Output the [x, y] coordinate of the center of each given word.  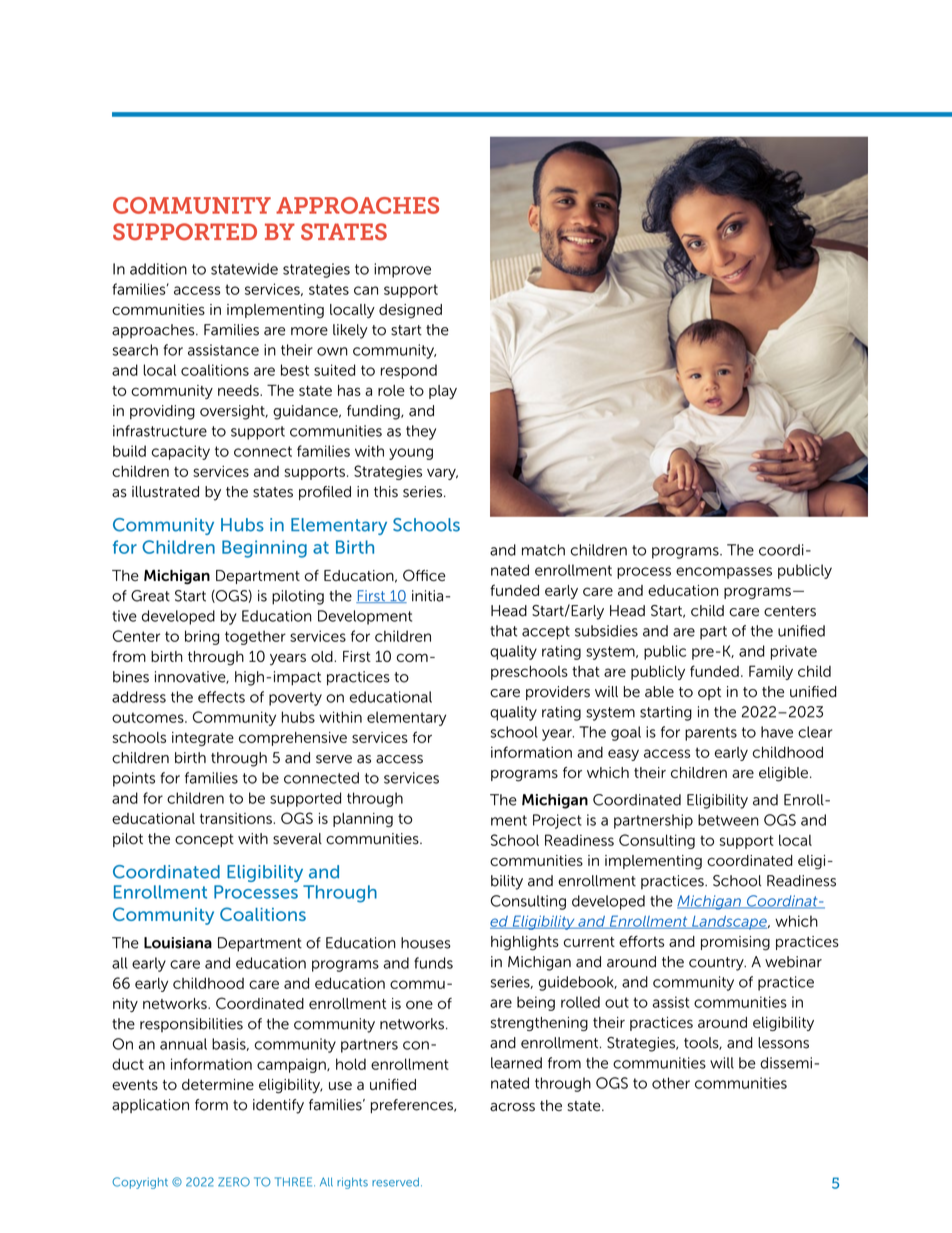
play [443, 392]
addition [158, 269]
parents [711, 734]
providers [558, 693]
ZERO [234, 1182]
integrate [203, 739]
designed [410, 311]
